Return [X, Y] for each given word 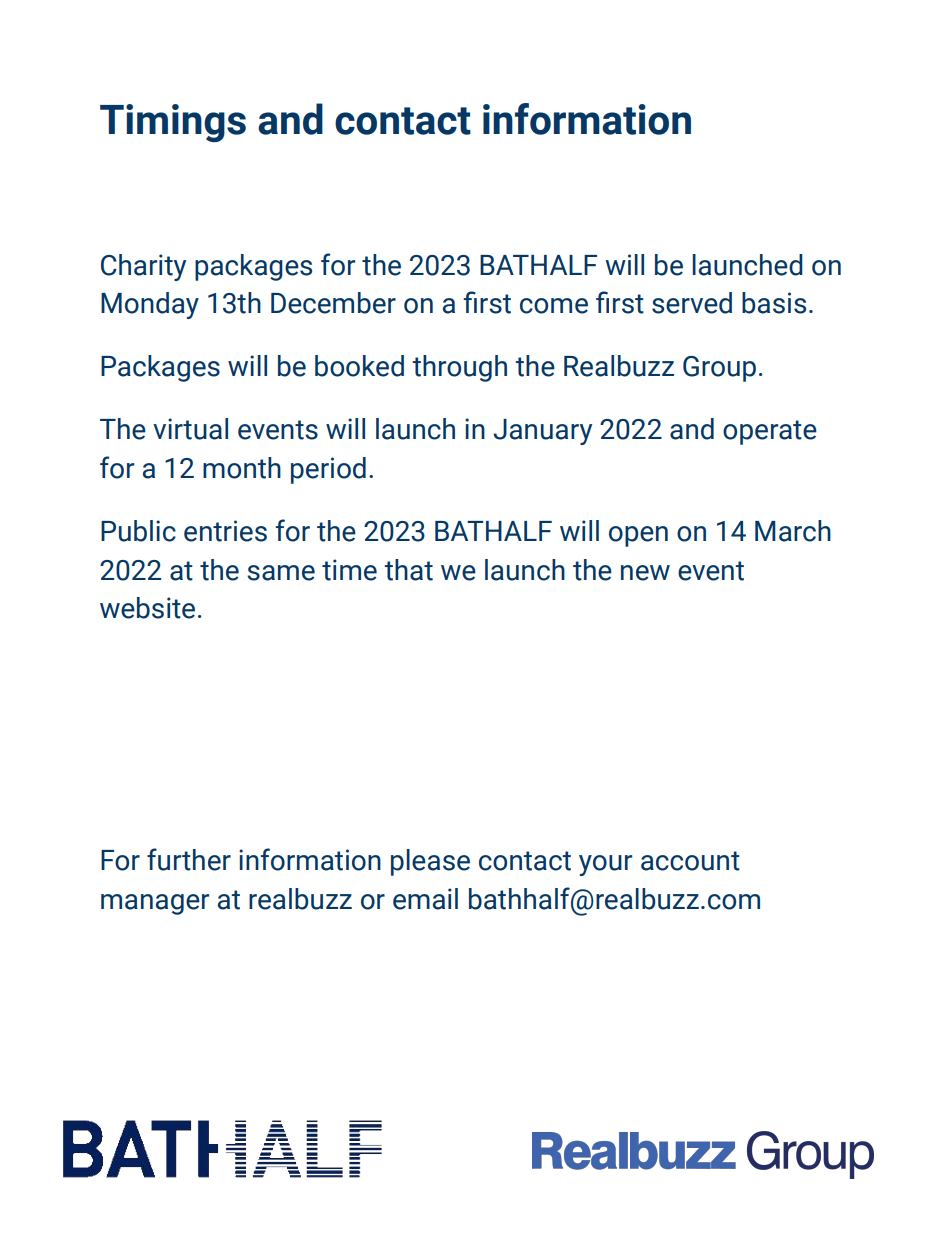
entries [225, 531]
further [189, 859]
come [554, 306]
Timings [173, 123]
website [147, 608]
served [692, 303]
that [408, 570]
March [793, 531]
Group [719, 369]
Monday [150, 305]
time [349, 570]
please [430, 862]
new [645, 573]
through [459, 368]
